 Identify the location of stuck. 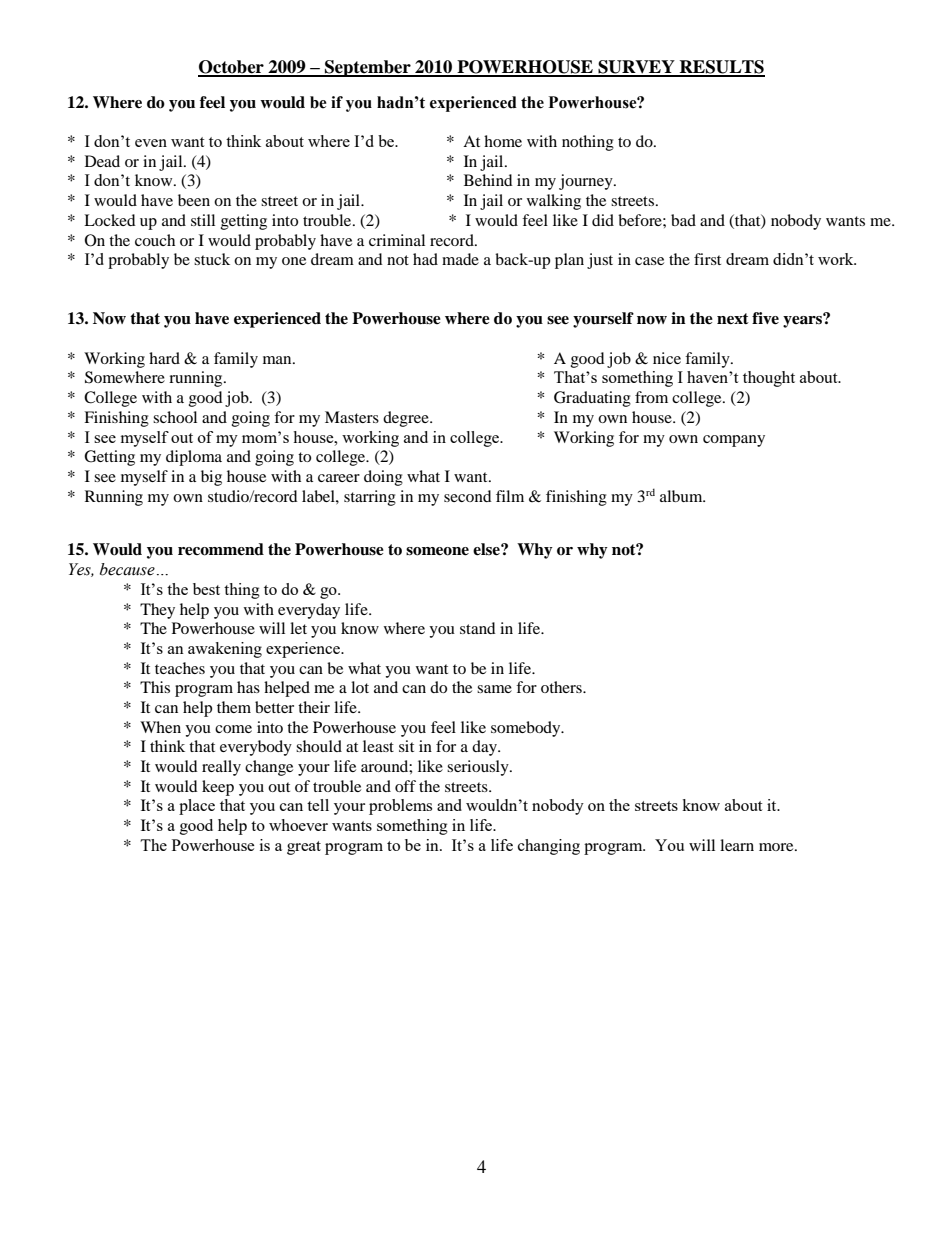
(212, 259).
